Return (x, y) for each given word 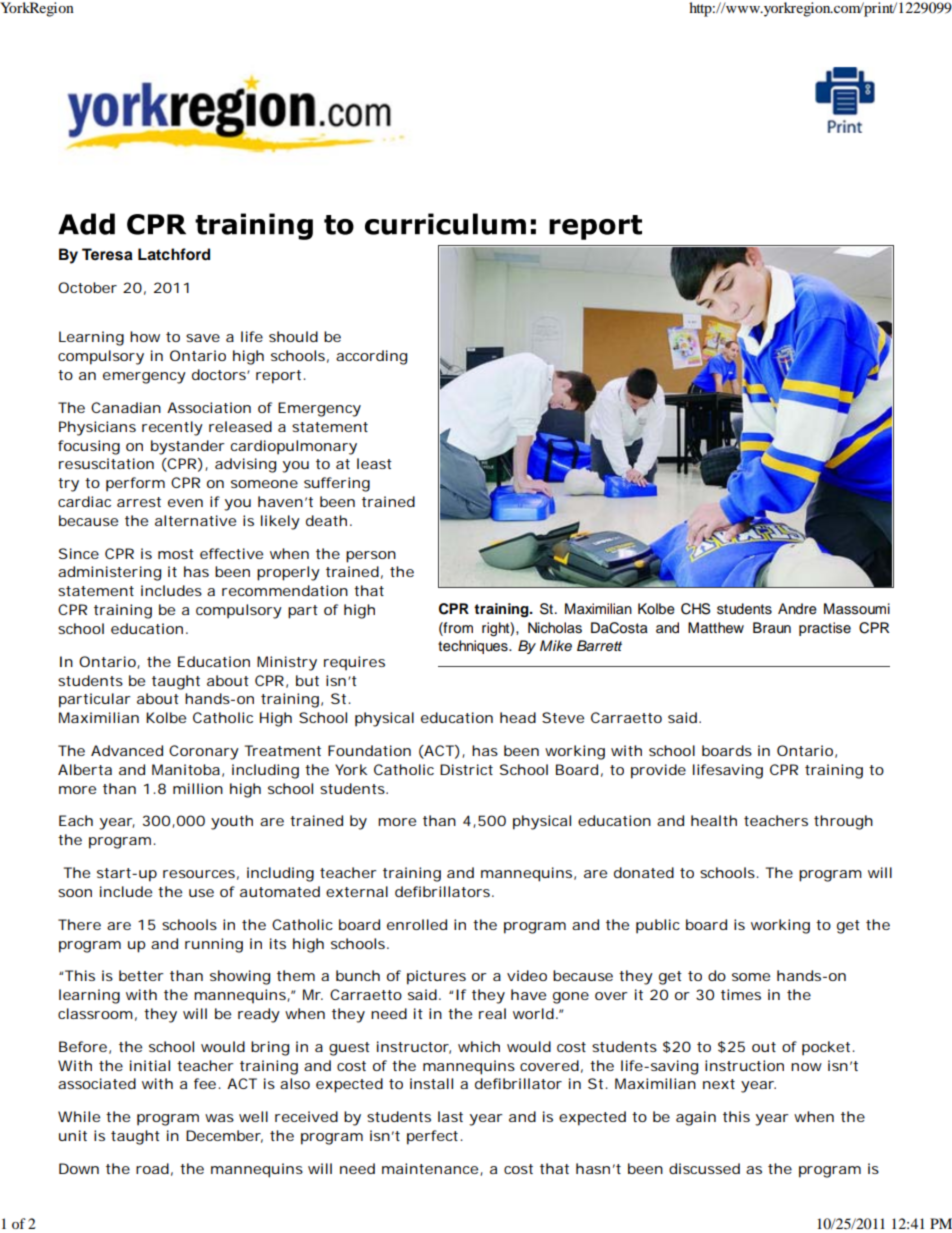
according (371, 357)
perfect (432, 1137)
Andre (797, 609)
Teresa (107, 254)
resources (199, 874)
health (714, 820)
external (357, 891)
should (293, 336)
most (176, 554)
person (371, 557)
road (152, 1168)
